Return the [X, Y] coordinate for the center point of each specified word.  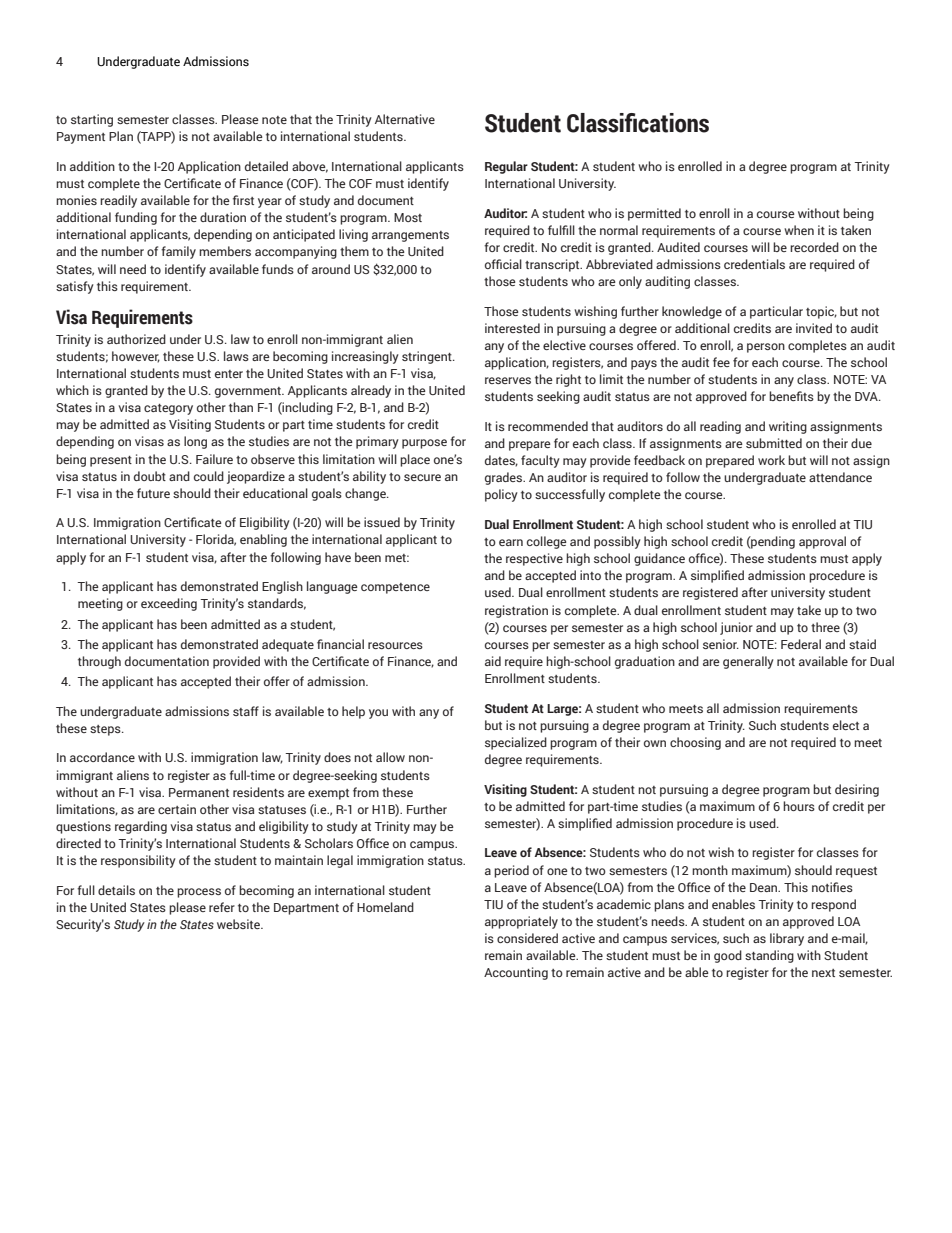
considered [527, 938]
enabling [263, 540]
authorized [136, 339]
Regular [506, 167]
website [239, 924]
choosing [695, 743]
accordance [102, 757]
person [766, 348]
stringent [428, 357]
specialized [516, 743]
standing [769, 956]
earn [511, 542]
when [799, 230]
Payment [81, 138]
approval [822, 542]
